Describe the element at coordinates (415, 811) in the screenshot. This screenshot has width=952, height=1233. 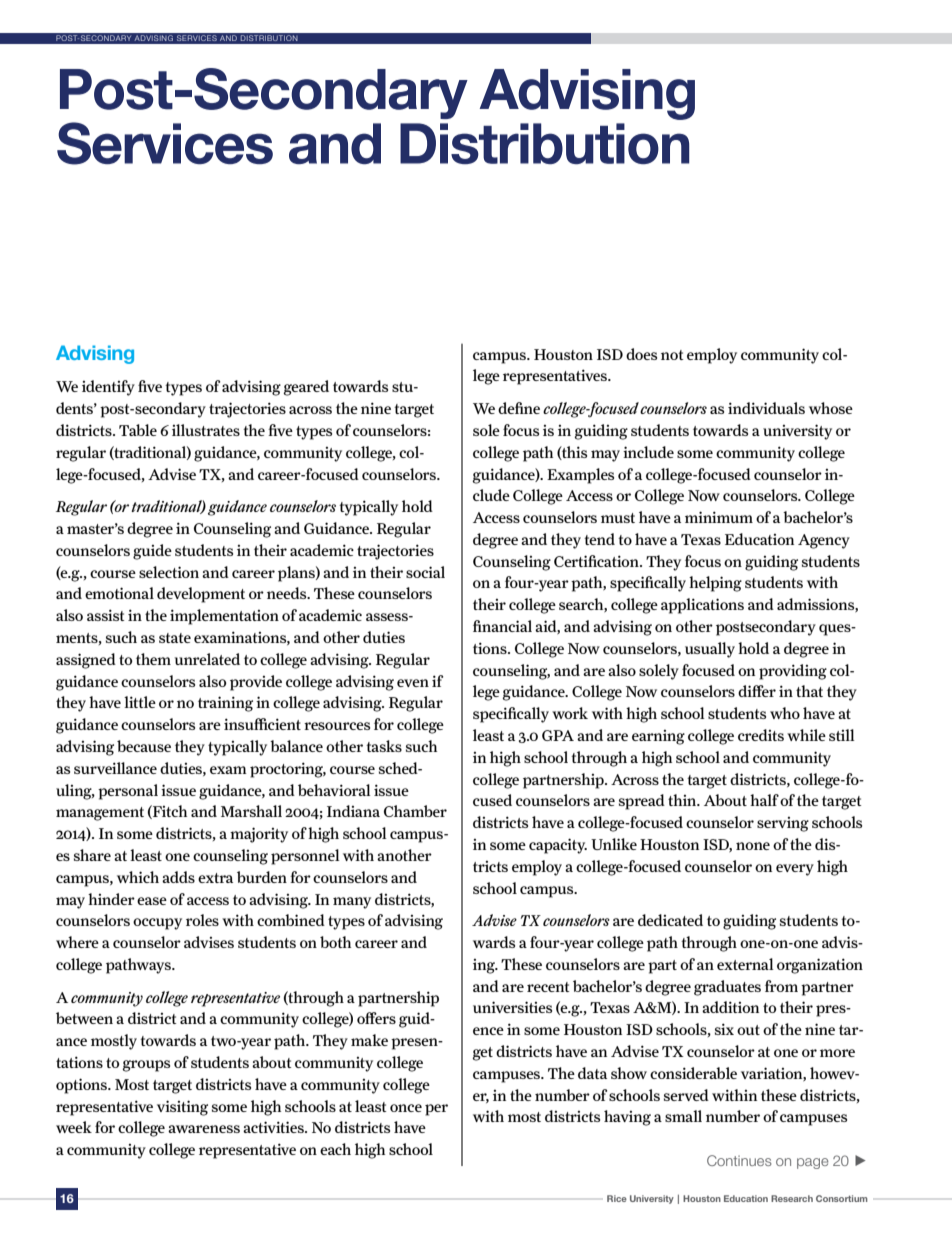
I see `Chamber` at that location.
